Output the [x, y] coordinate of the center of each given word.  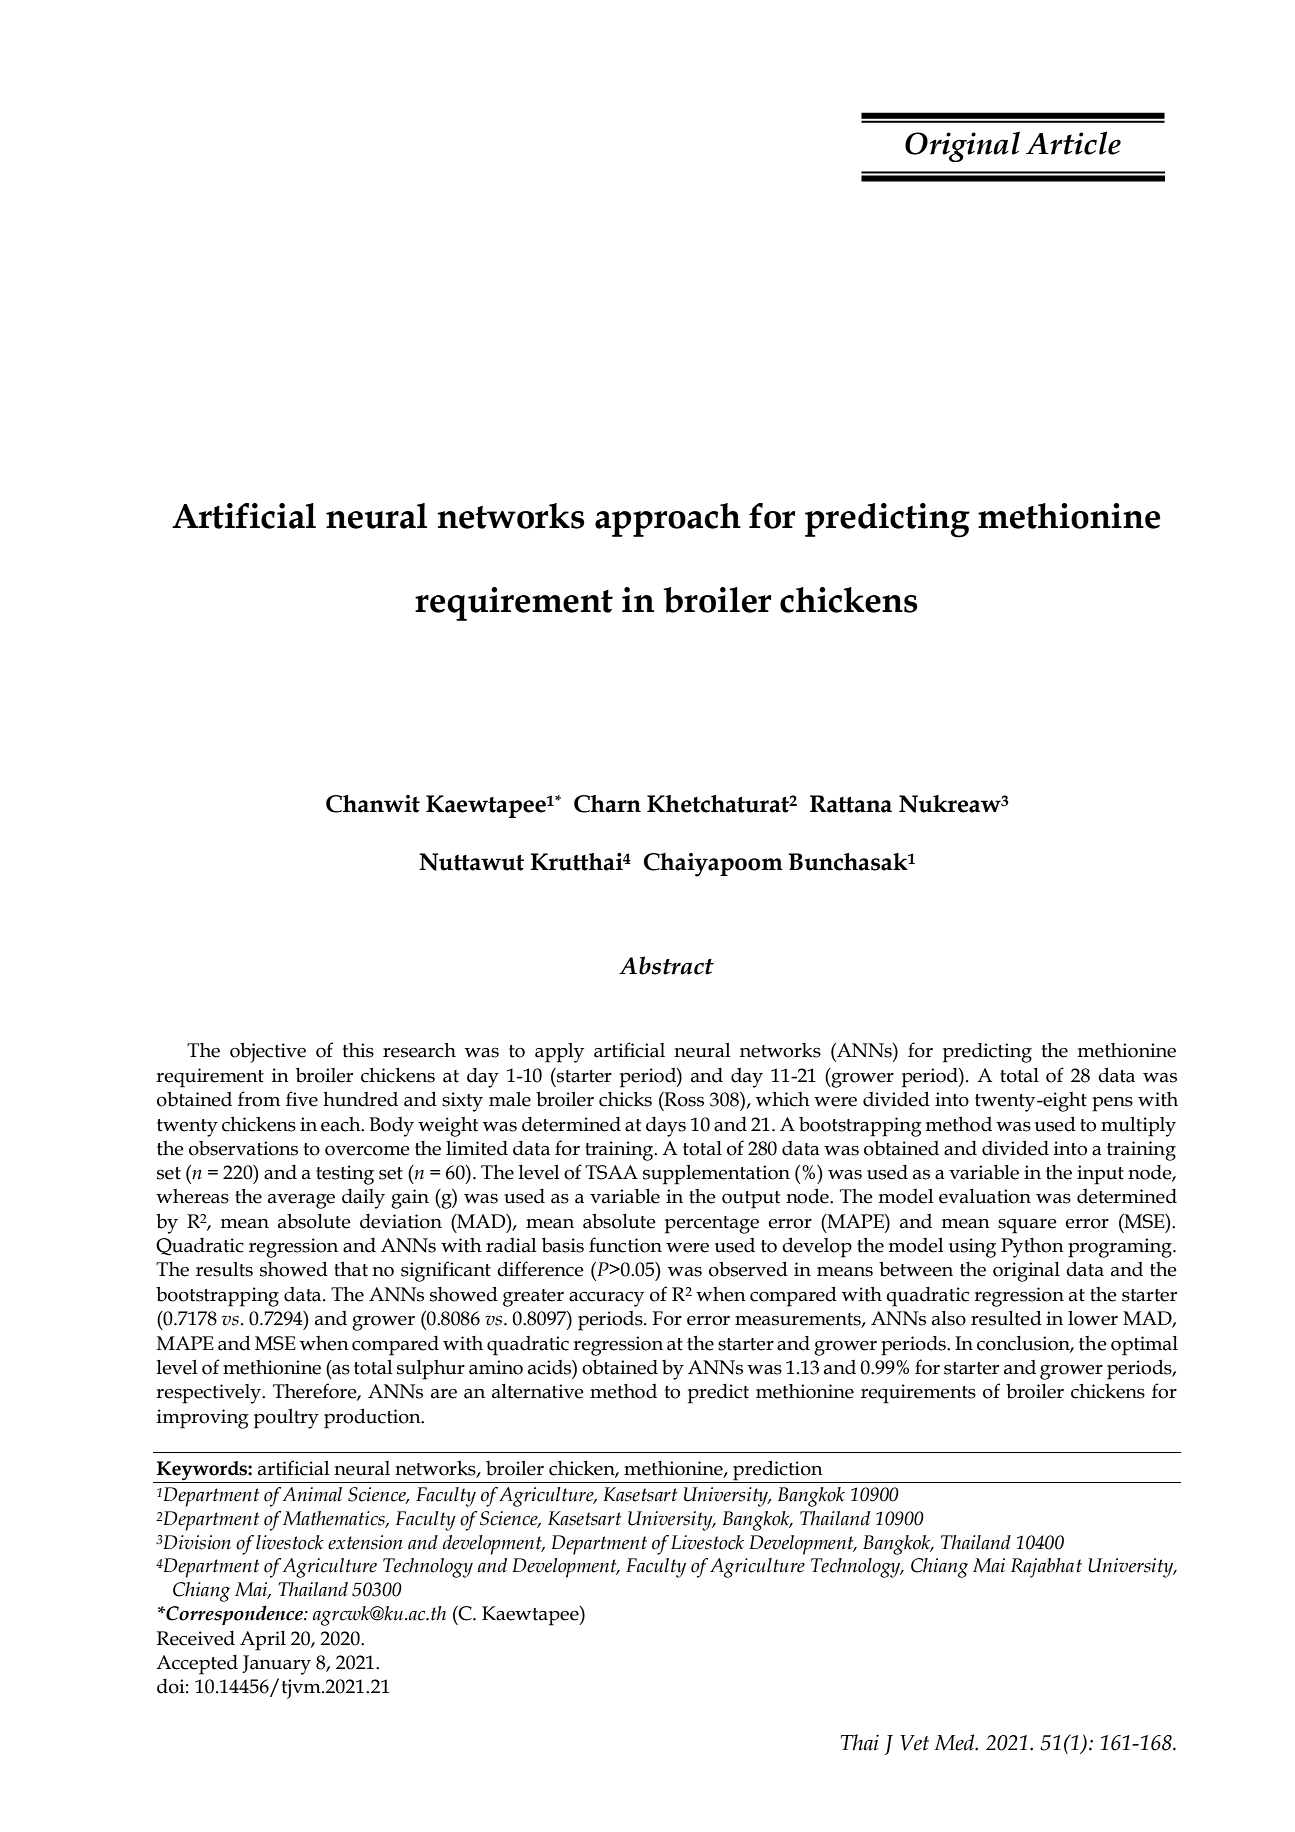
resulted [1006, 1318]
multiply [1138, 1127]
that [351, 1269]
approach [668, 520]
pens [1112, 1104]
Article [1073, 143]
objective [268, 1052]
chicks [625, 1099]
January [276, 1665]
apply [559, 1053]
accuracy [606, 1299]
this [358, 1050]
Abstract [666, 965]
